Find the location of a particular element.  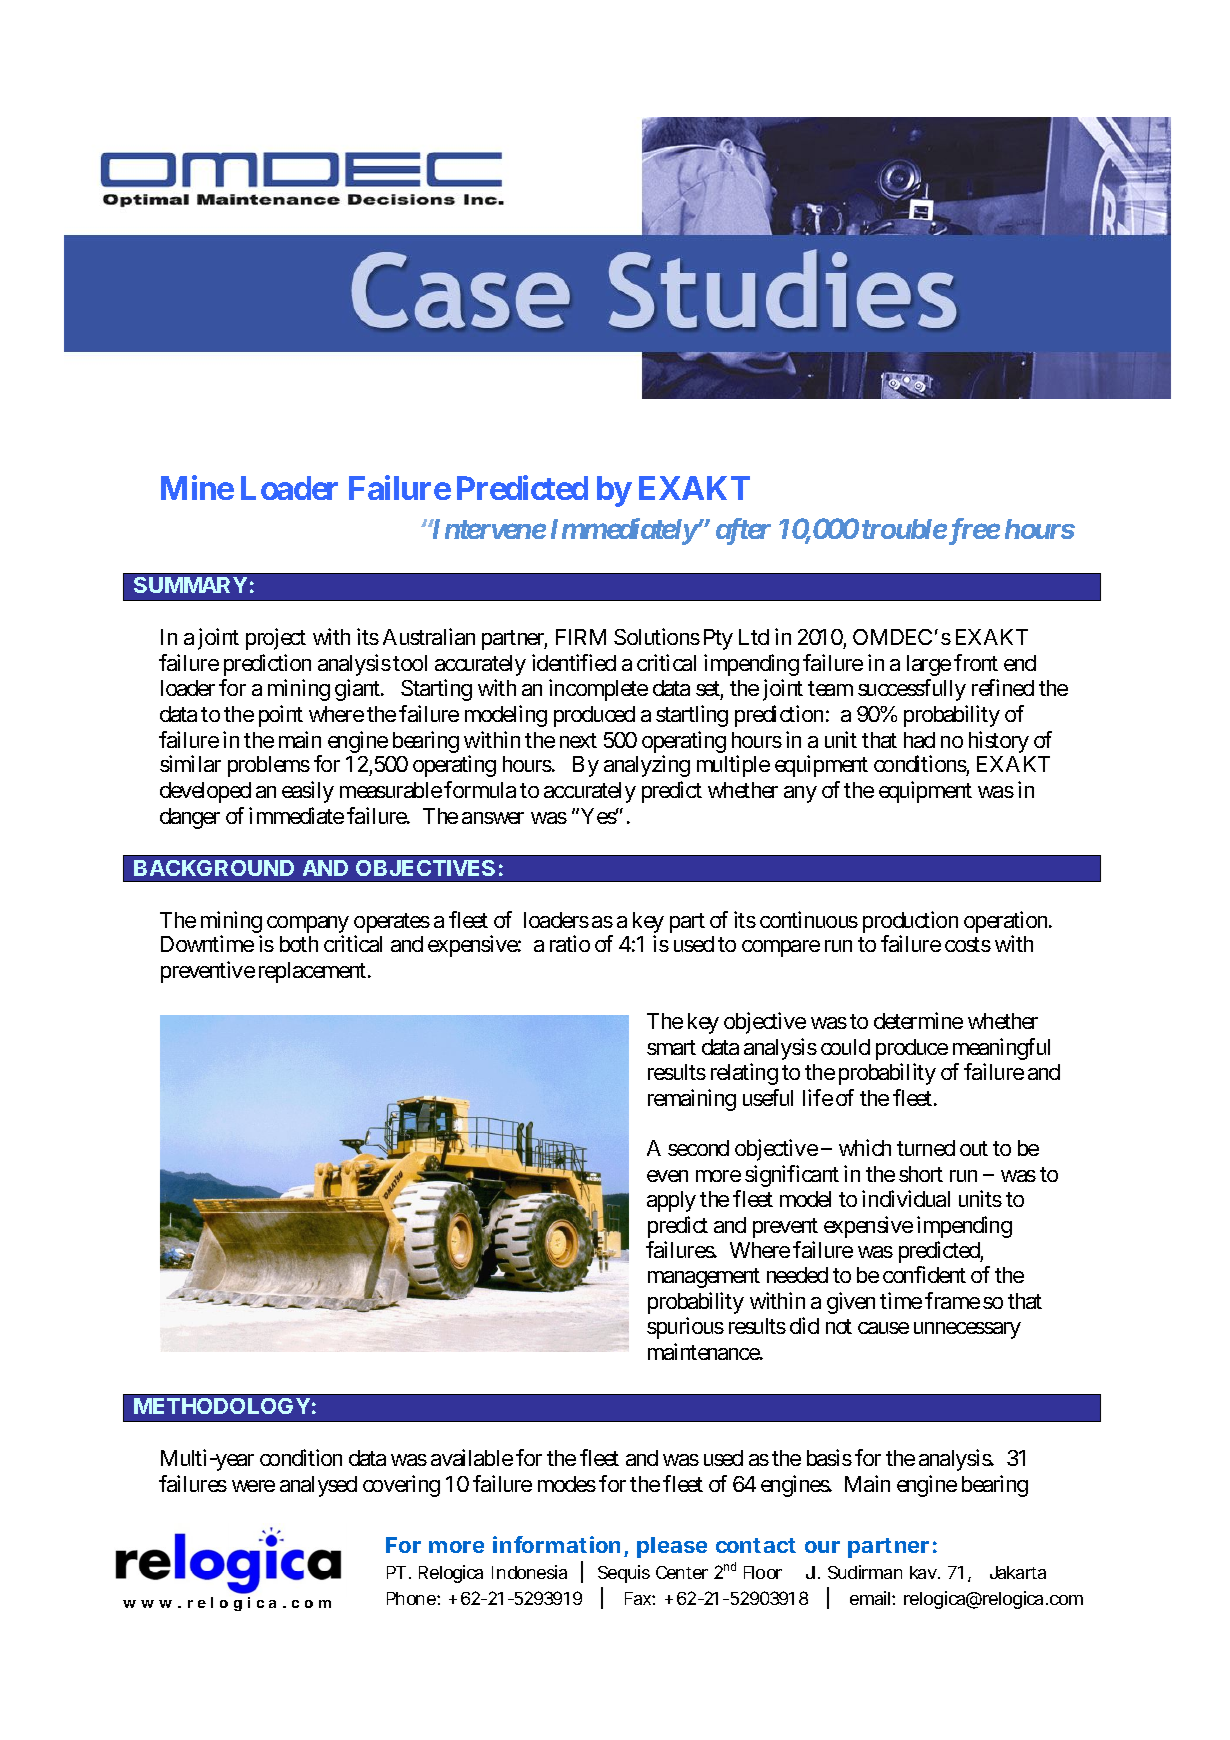

front is located at coordinates (976, 662).
